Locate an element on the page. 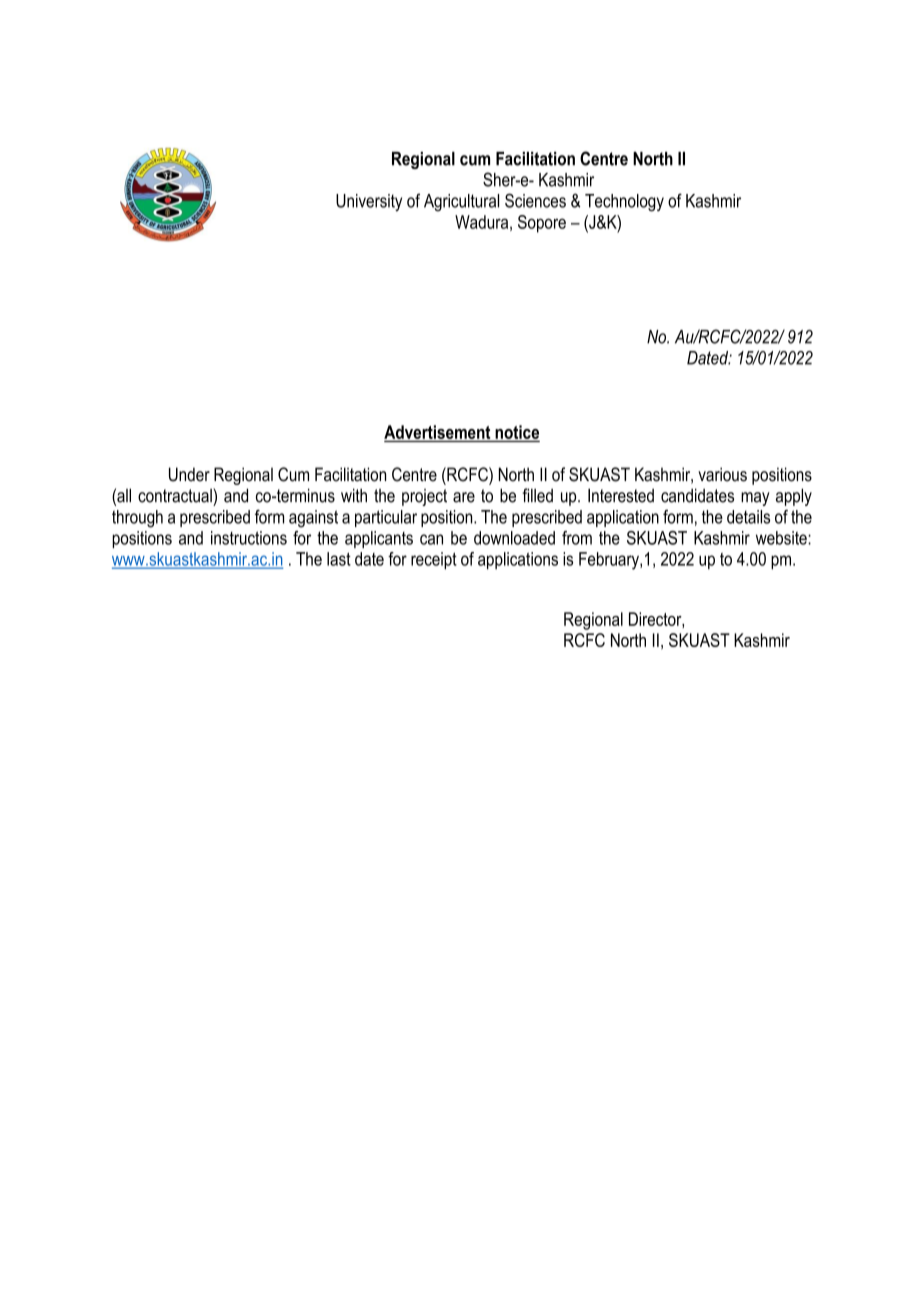 The width and height of the document is (924, 1308). Sciences is located at coordinates (535, 200).
